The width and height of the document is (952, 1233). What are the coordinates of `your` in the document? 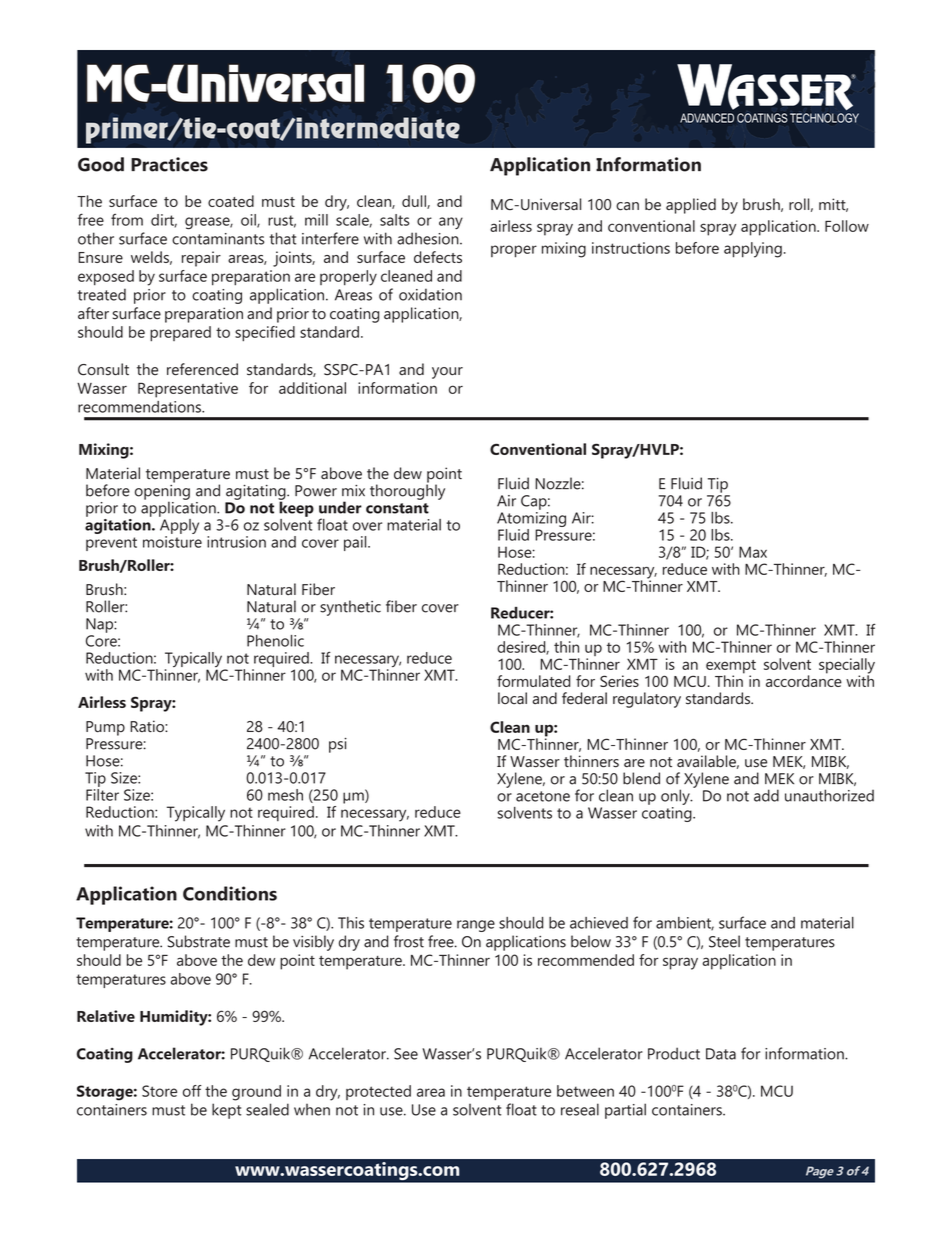 It's located at (447, 373).
